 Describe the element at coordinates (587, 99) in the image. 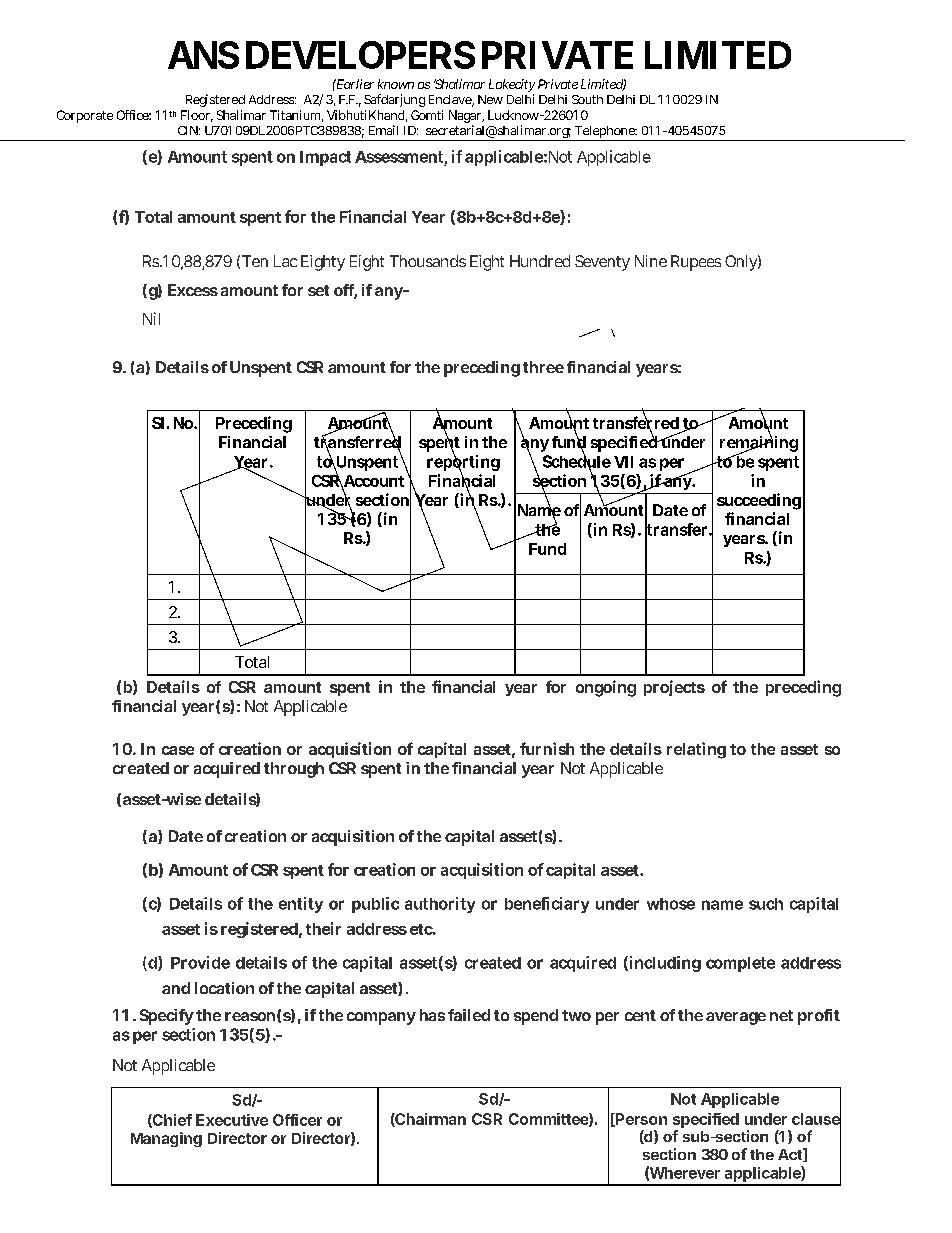

I see `South` at that location.
